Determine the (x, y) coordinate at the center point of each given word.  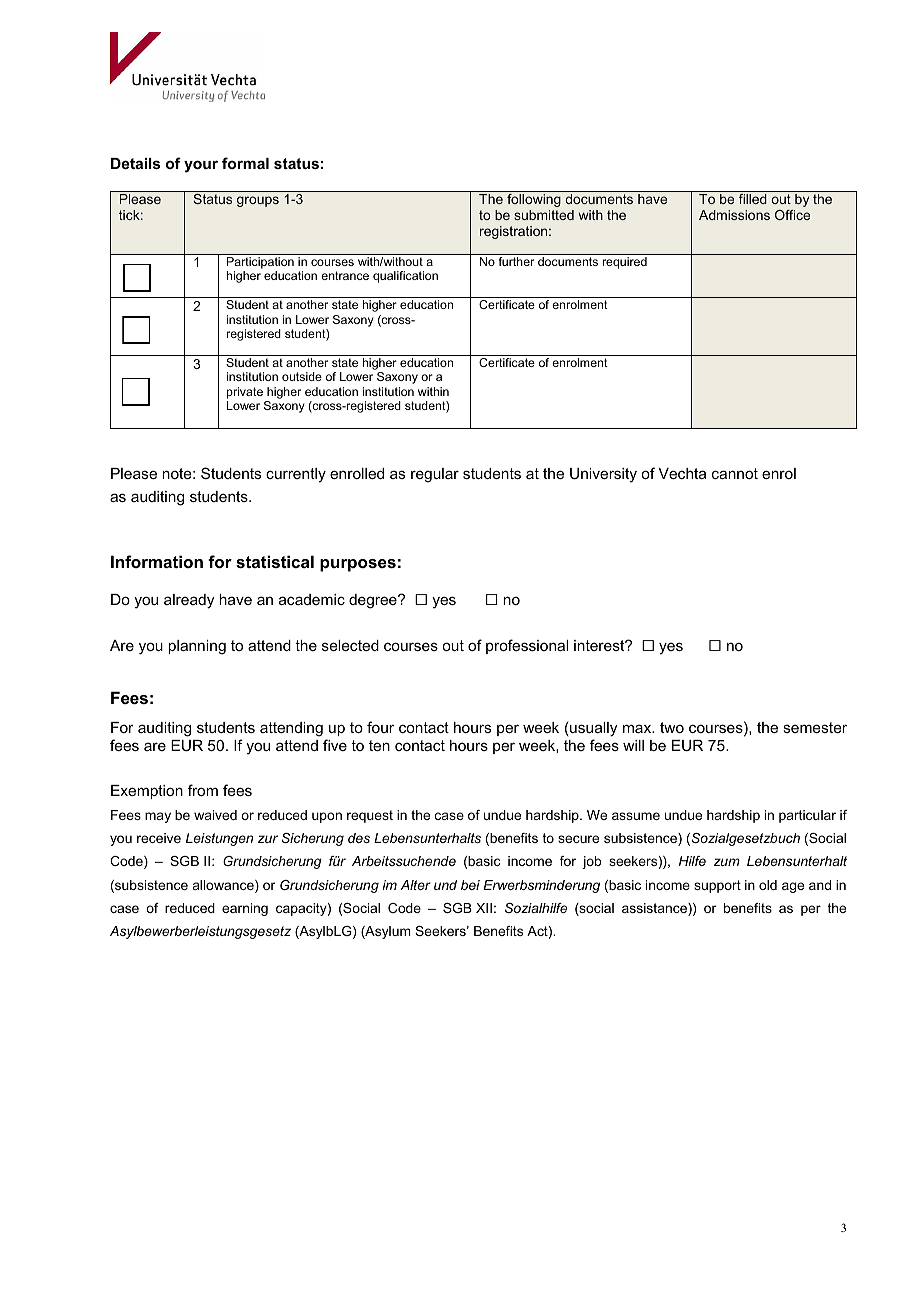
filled (753, 199)
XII (484, 908)
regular (435, 475)
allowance (224, 886)
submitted (544, 215)
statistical (275, 561)
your (201, 166)
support (717, 886)
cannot (735, 473)
